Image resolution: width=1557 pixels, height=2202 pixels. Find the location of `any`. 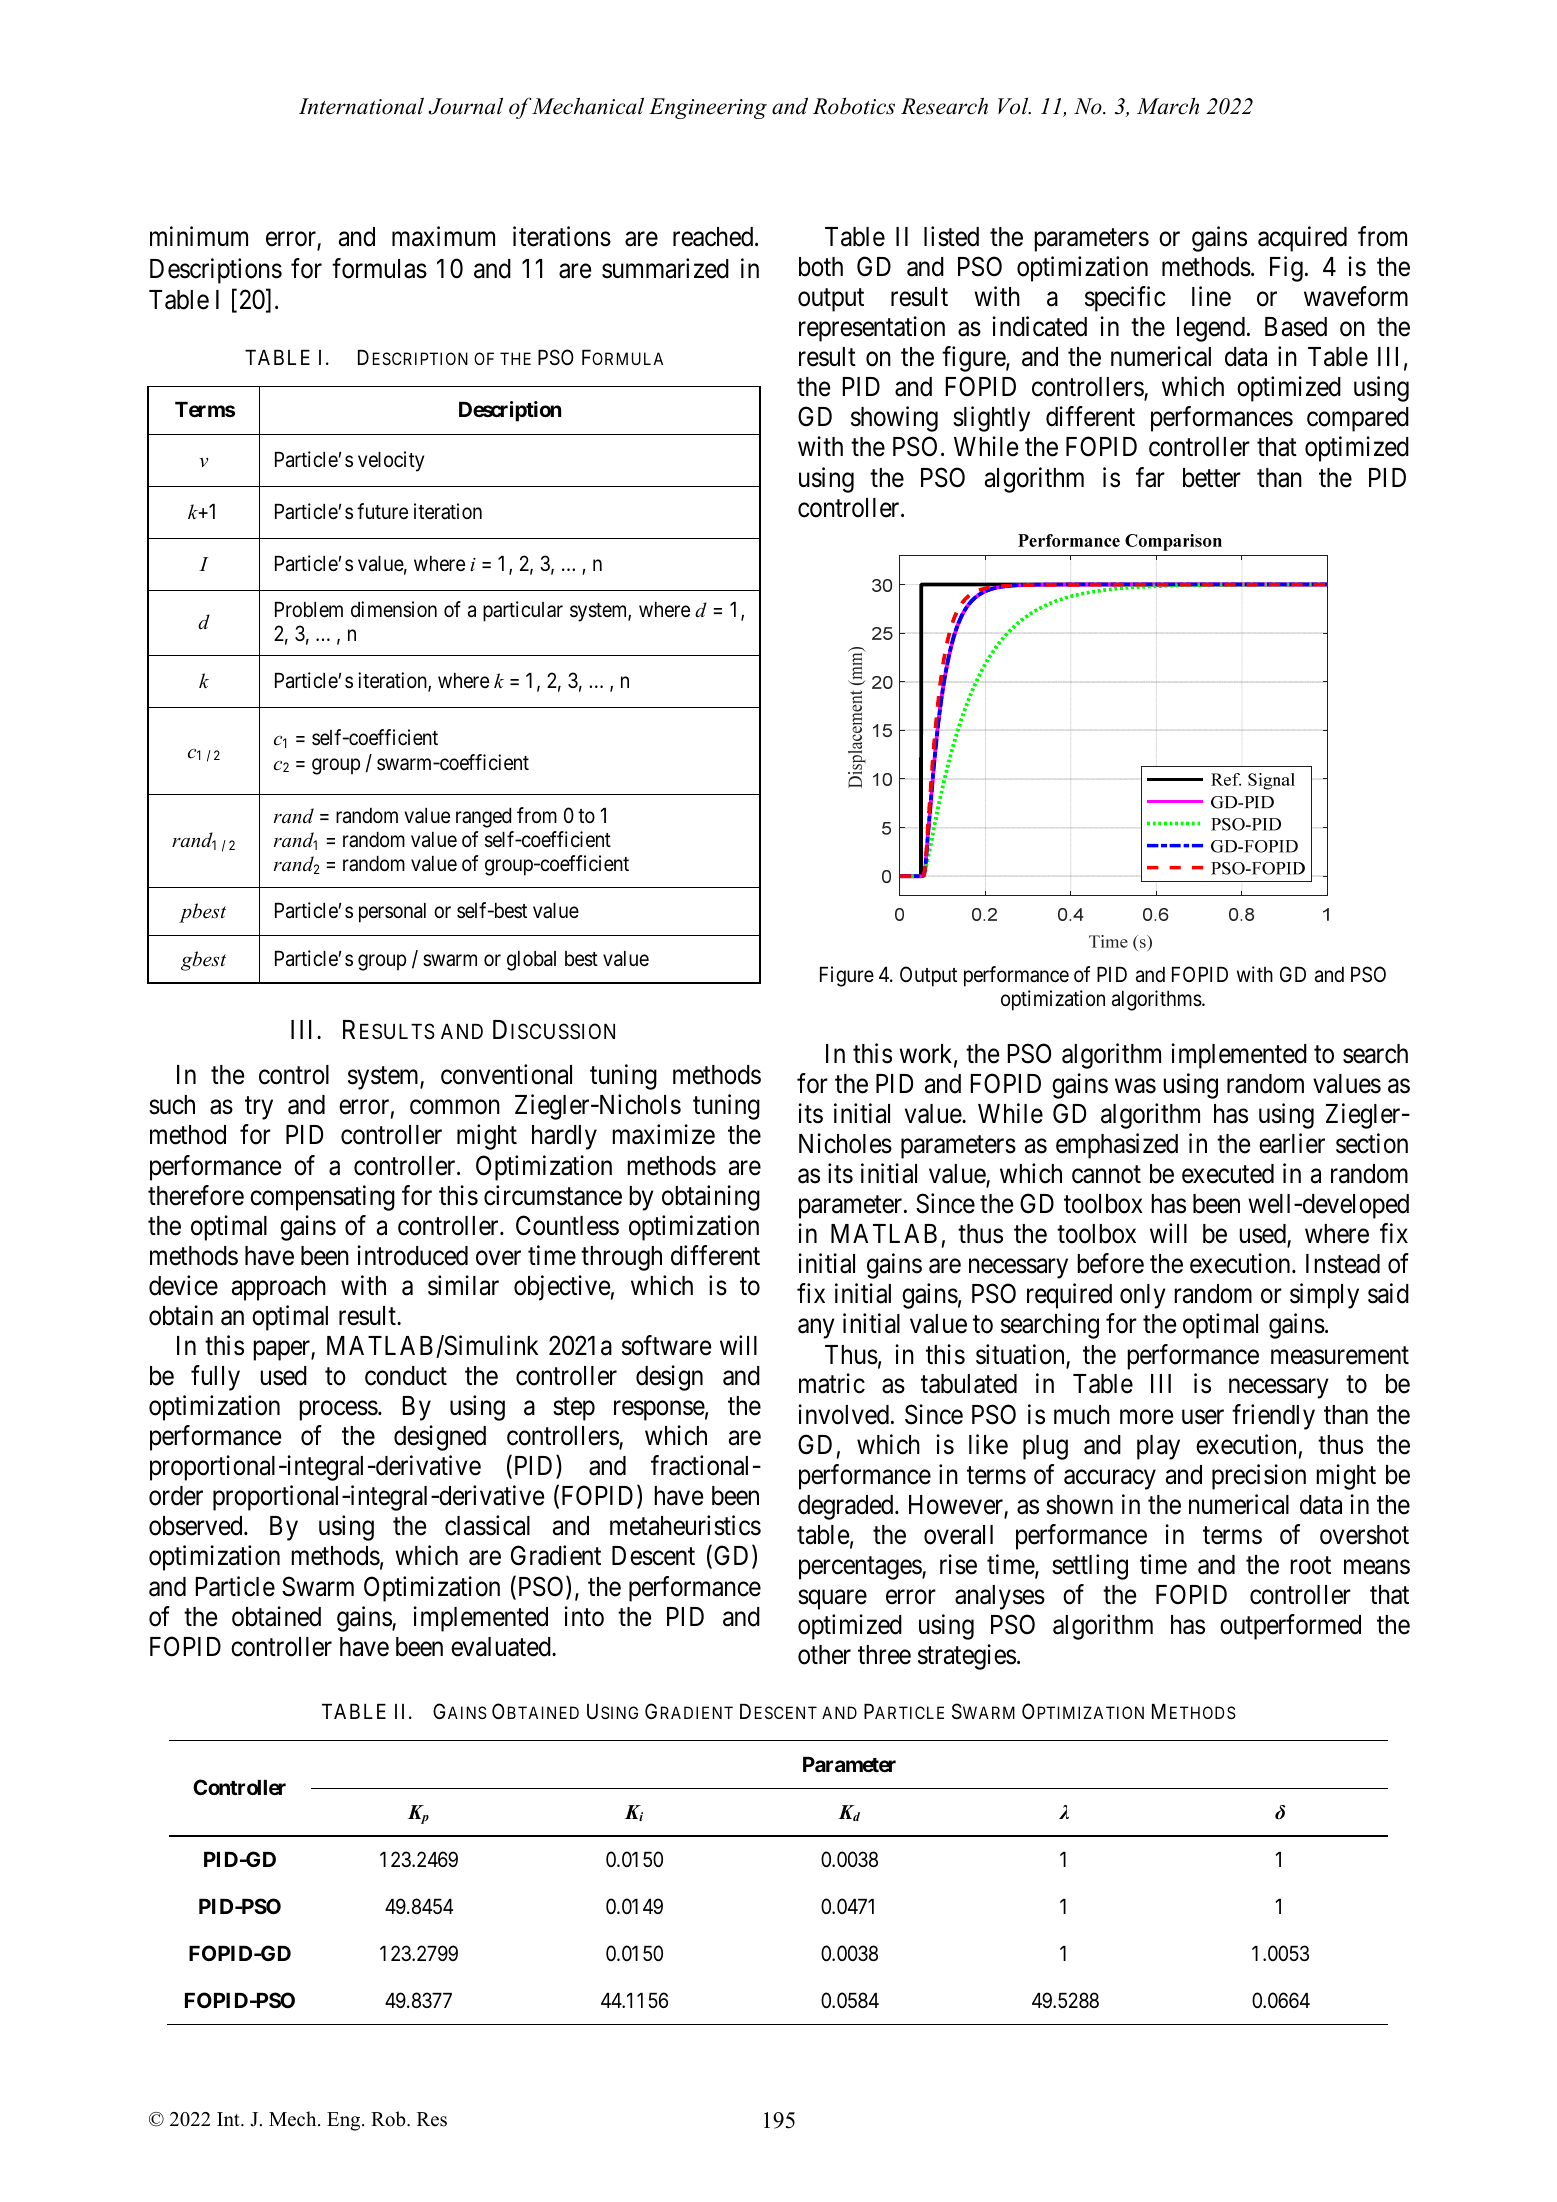

any is located at coordinates (816, 1329).
